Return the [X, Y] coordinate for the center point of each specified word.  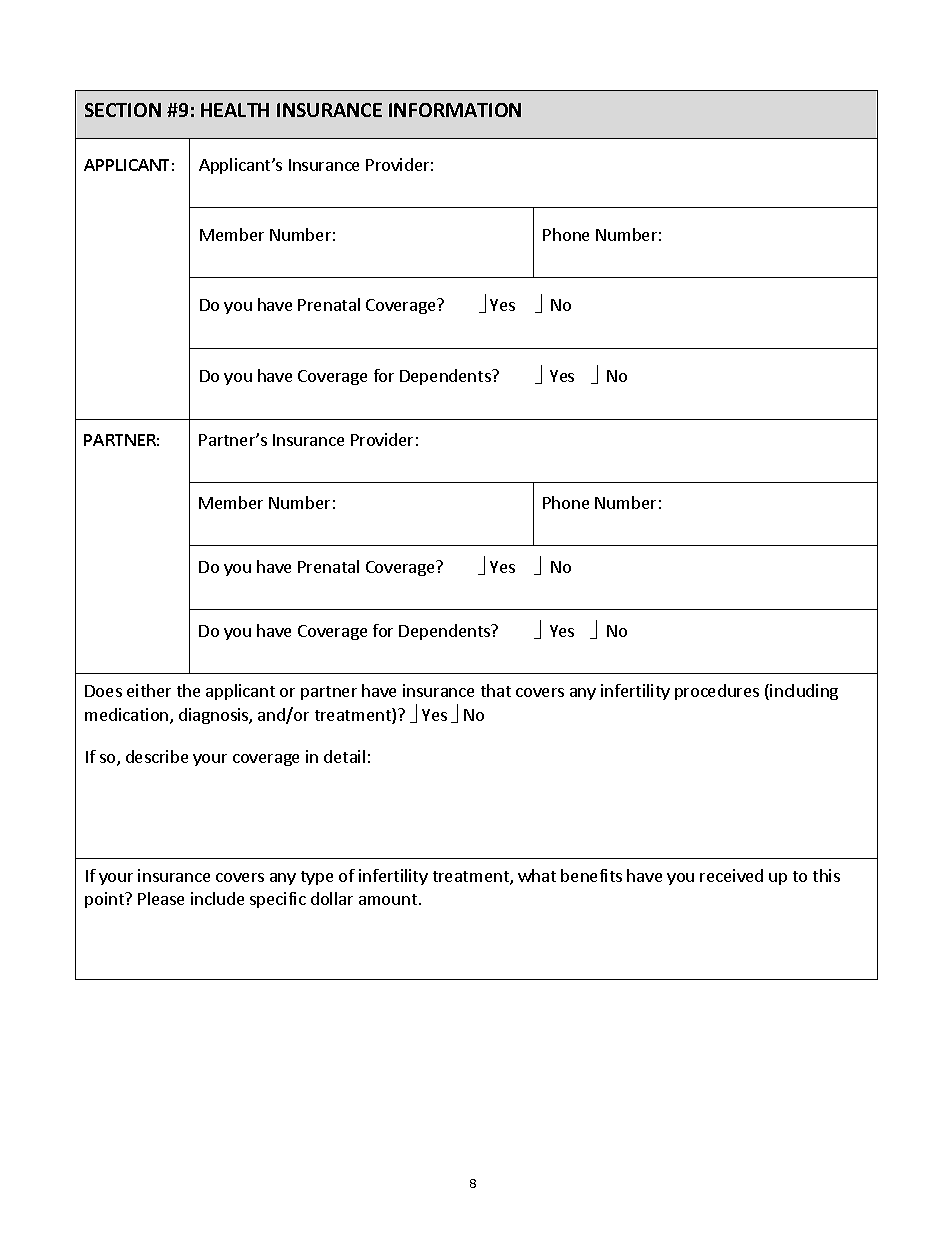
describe [157, 756]
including [804, 692]
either [149, 690]
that [496, 690]
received [731, 875]
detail [344, 756]
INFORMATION [455, 110]
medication [128, 716]
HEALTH [235, 110]
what [537, 875]
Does [103, 691]
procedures [717, 692]
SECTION [123, 110]
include [217, 898]
